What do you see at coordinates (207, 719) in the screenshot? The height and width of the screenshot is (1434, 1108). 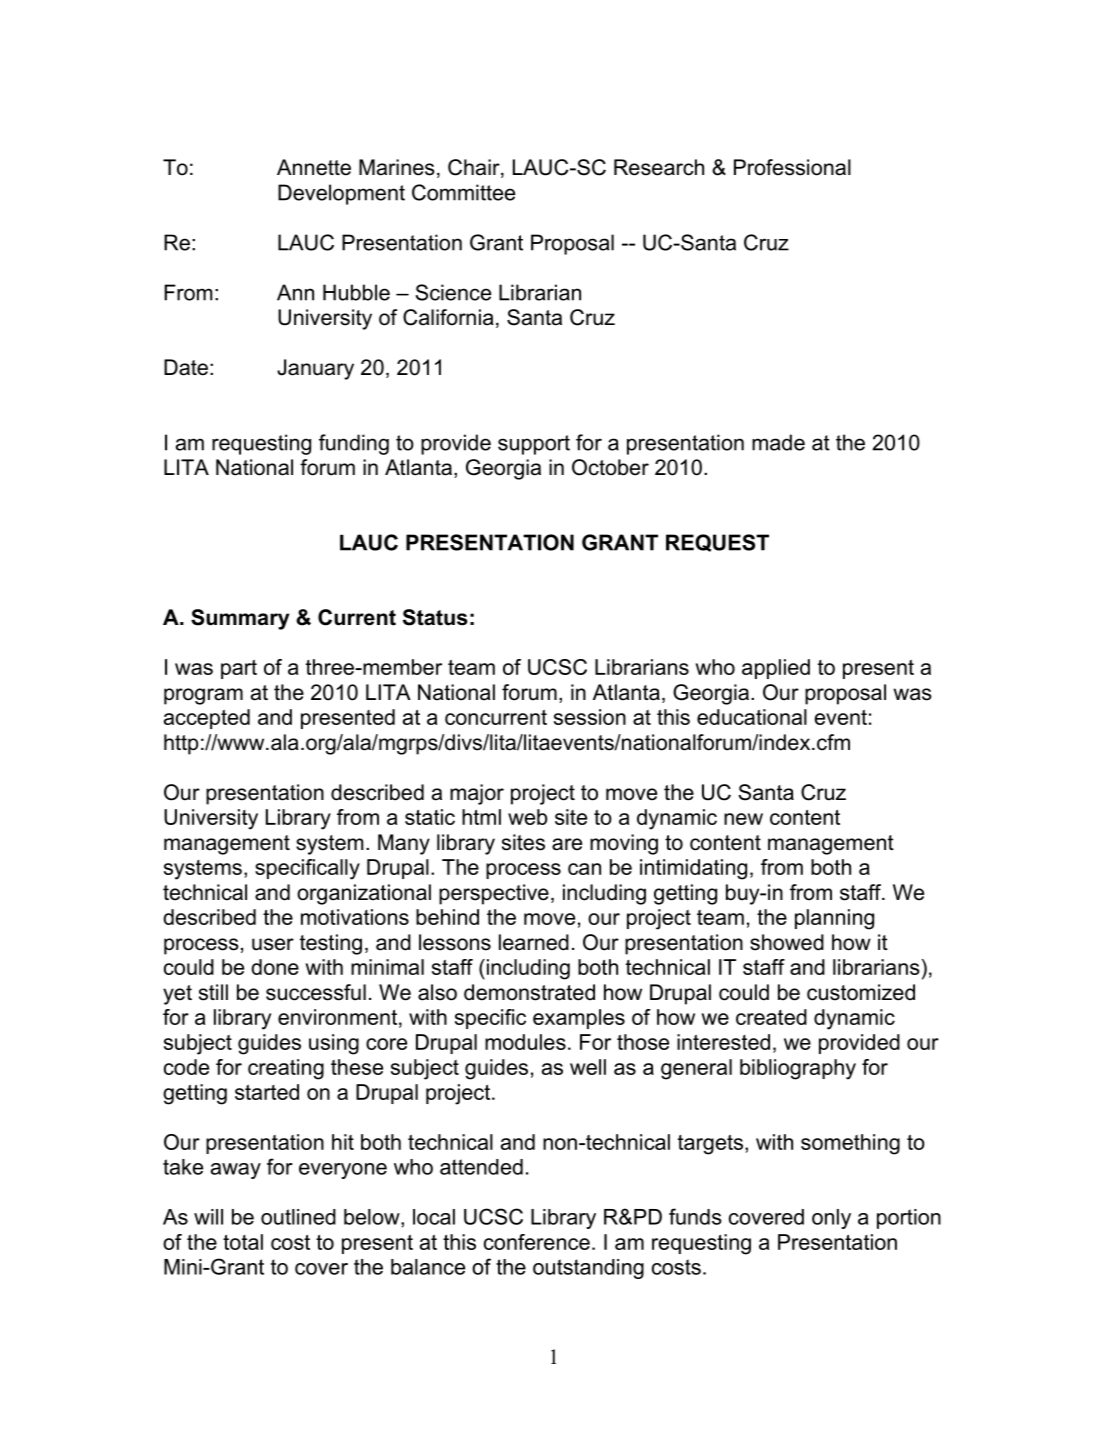 I see `accepted` at bounding box center [207, 719].
